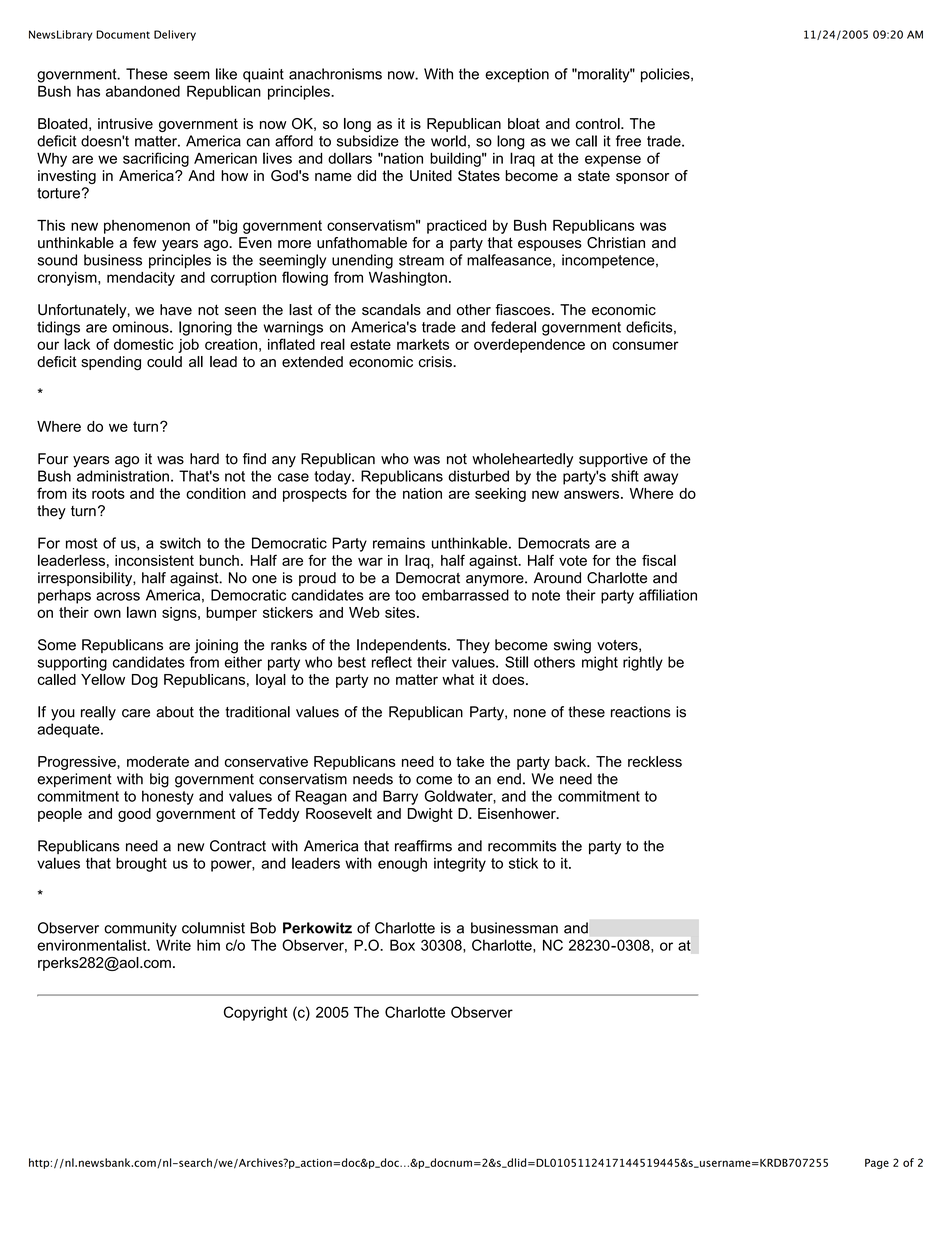 Image resolution: width=952 pixels, height=1233 pixels. I want to click on exception, so click(517, 75).
